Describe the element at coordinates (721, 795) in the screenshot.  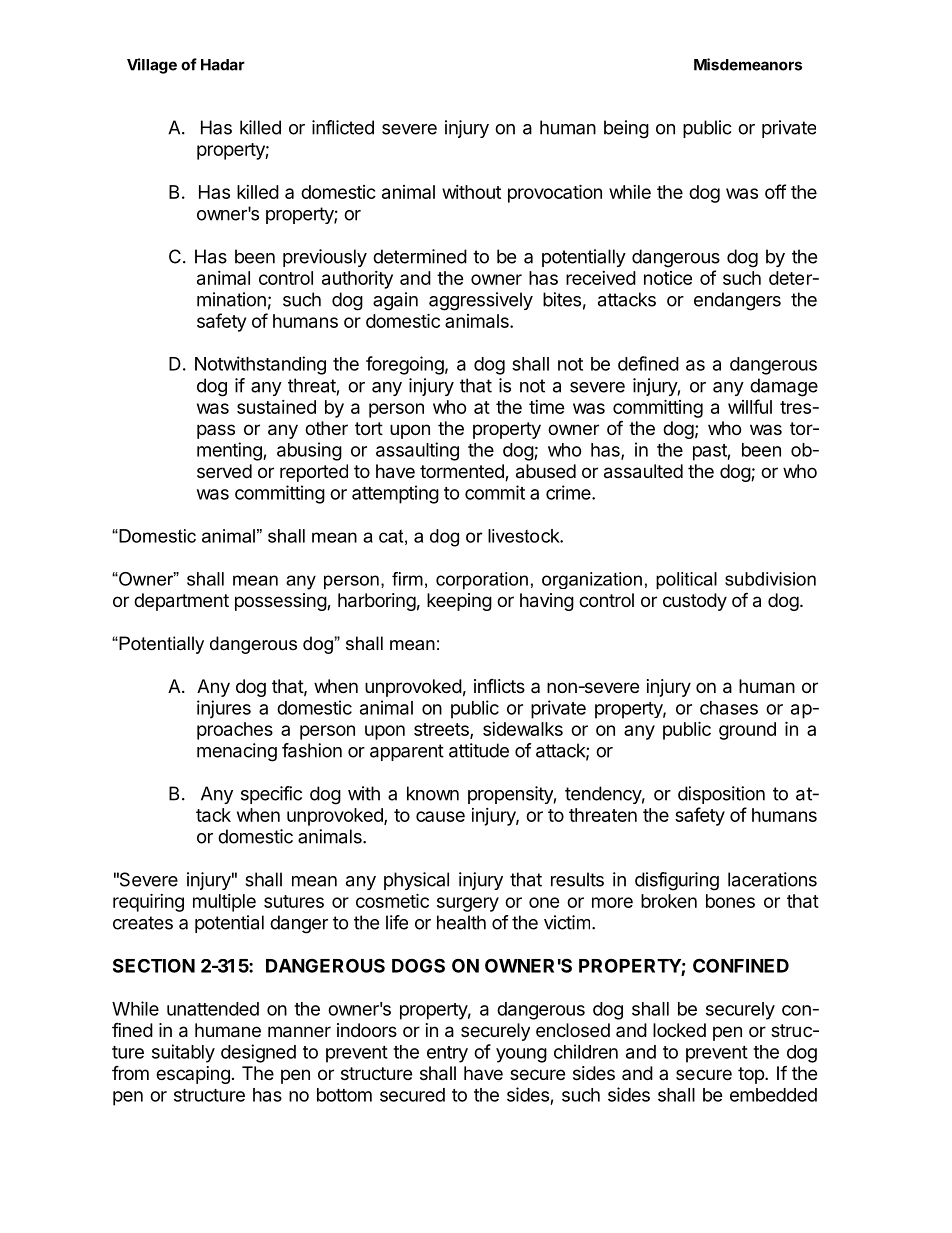
I see `disposition` at that location.
